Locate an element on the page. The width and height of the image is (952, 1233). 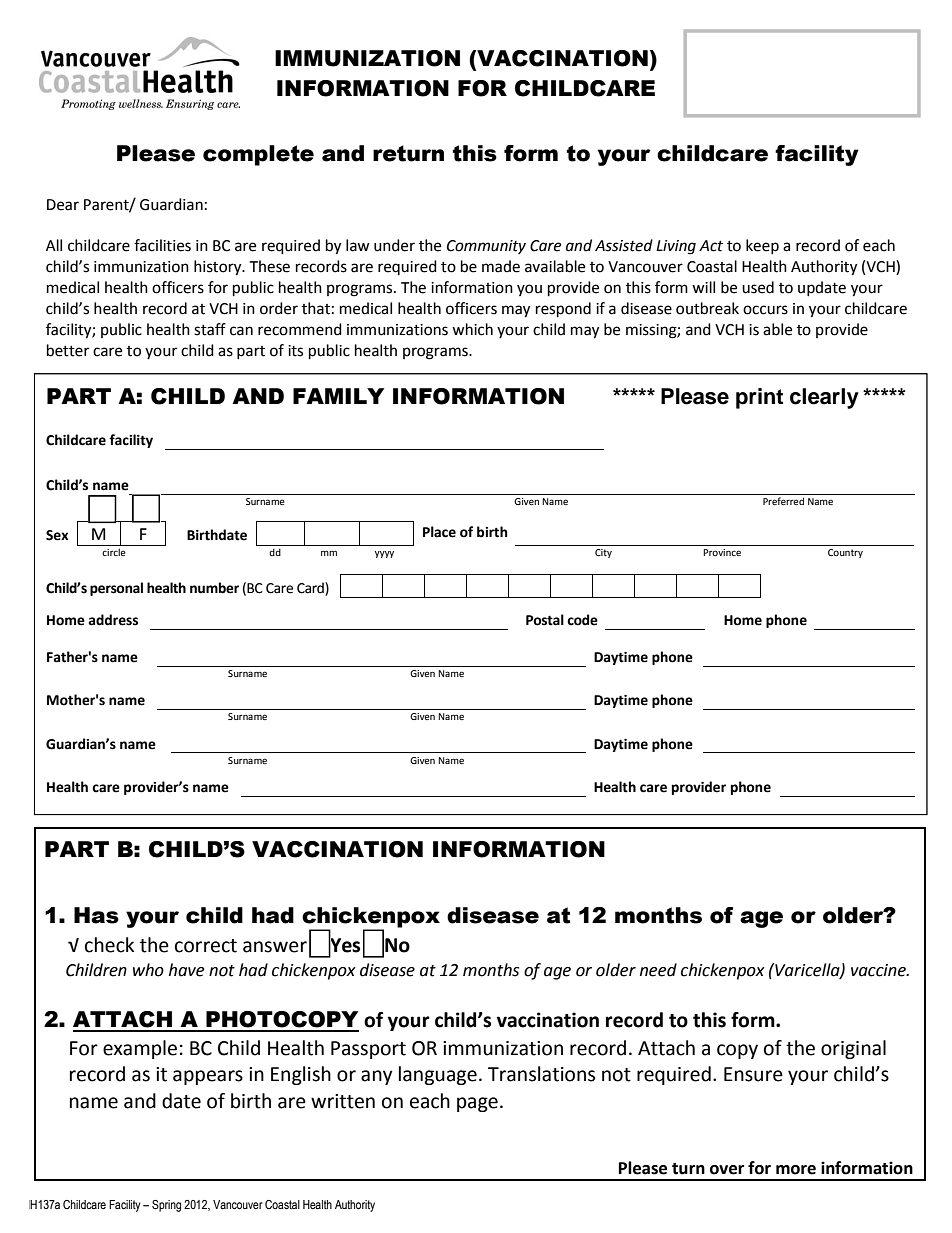
FAMILY is located at coordinates (338, 396).
